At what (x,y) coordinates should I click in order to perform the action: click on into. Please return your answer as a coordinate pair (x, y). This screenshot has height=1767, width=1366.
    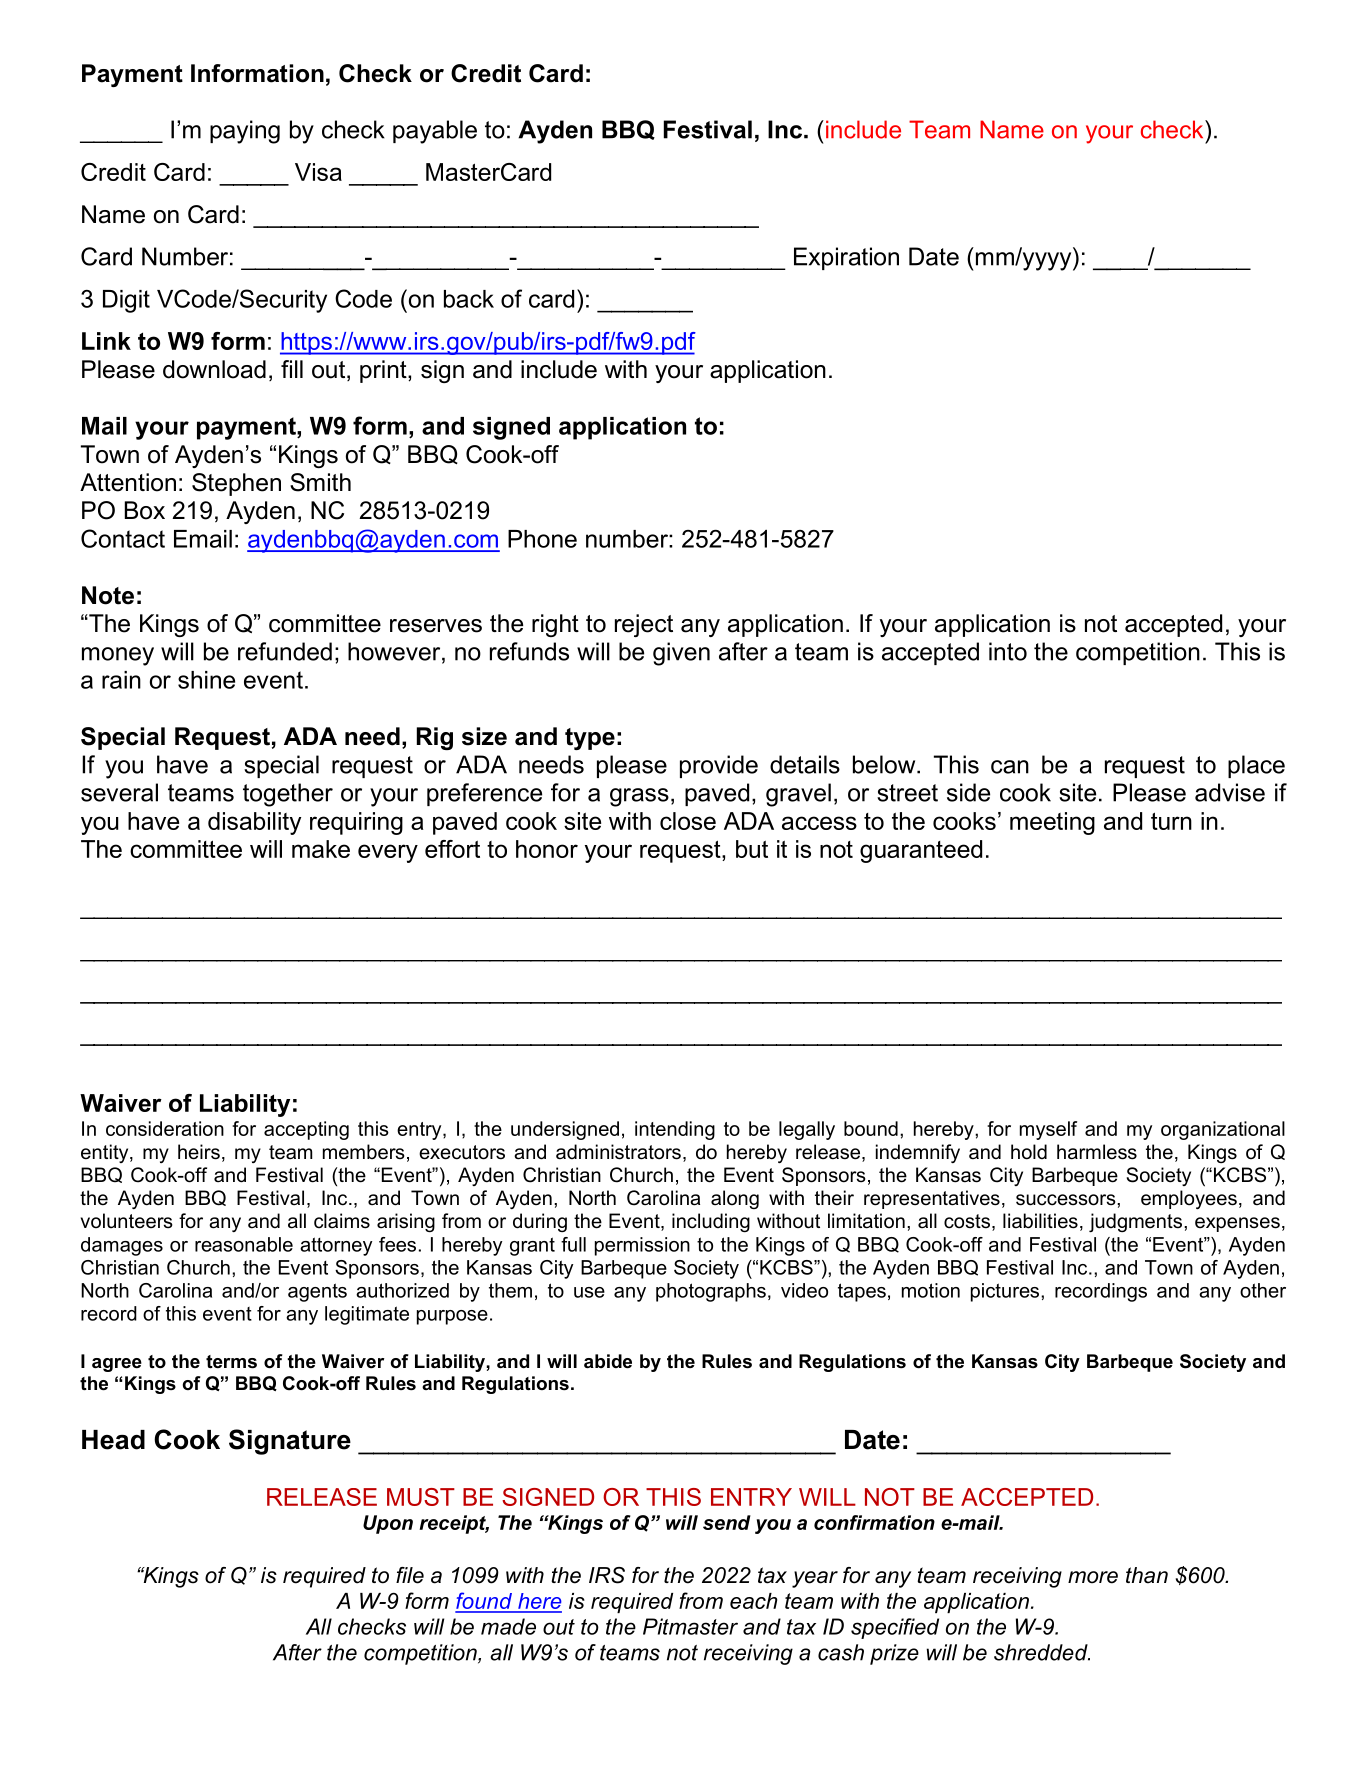
    Looking at the image, I should click on (1008, 651).
